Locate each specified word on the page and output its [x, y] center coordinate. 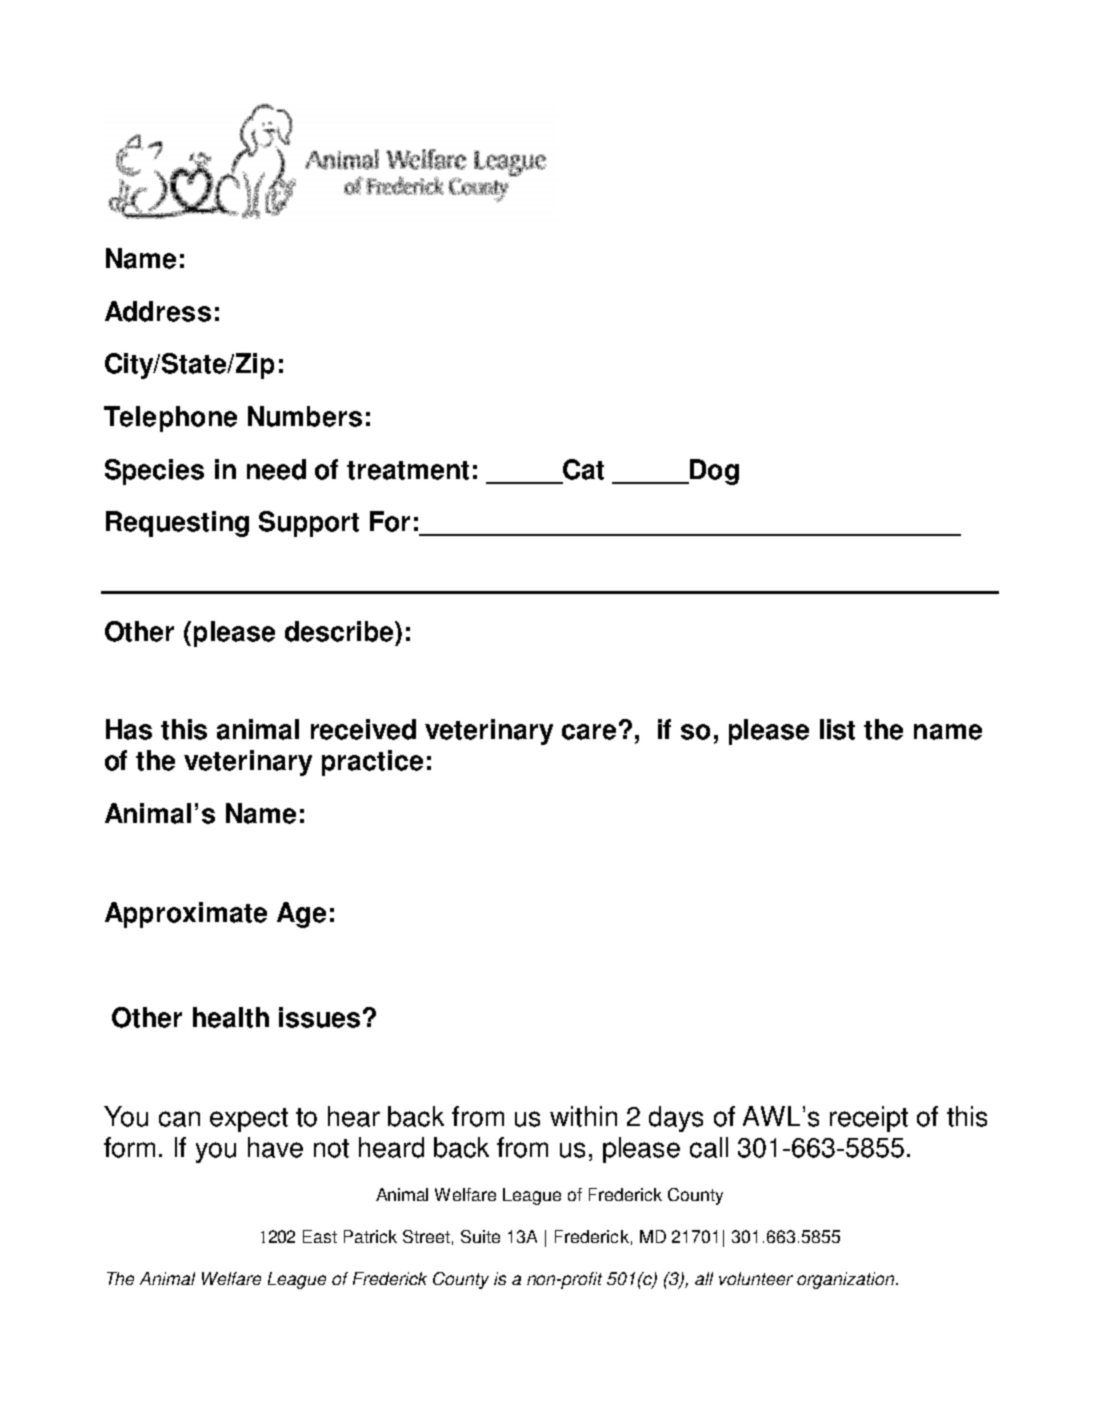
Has [129, 729]
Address [158, 311]
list [837, 729]
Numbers [305, 416]
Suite [480, 1236]
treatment [408, 470]
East [320, 1236]
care [589, 732]
